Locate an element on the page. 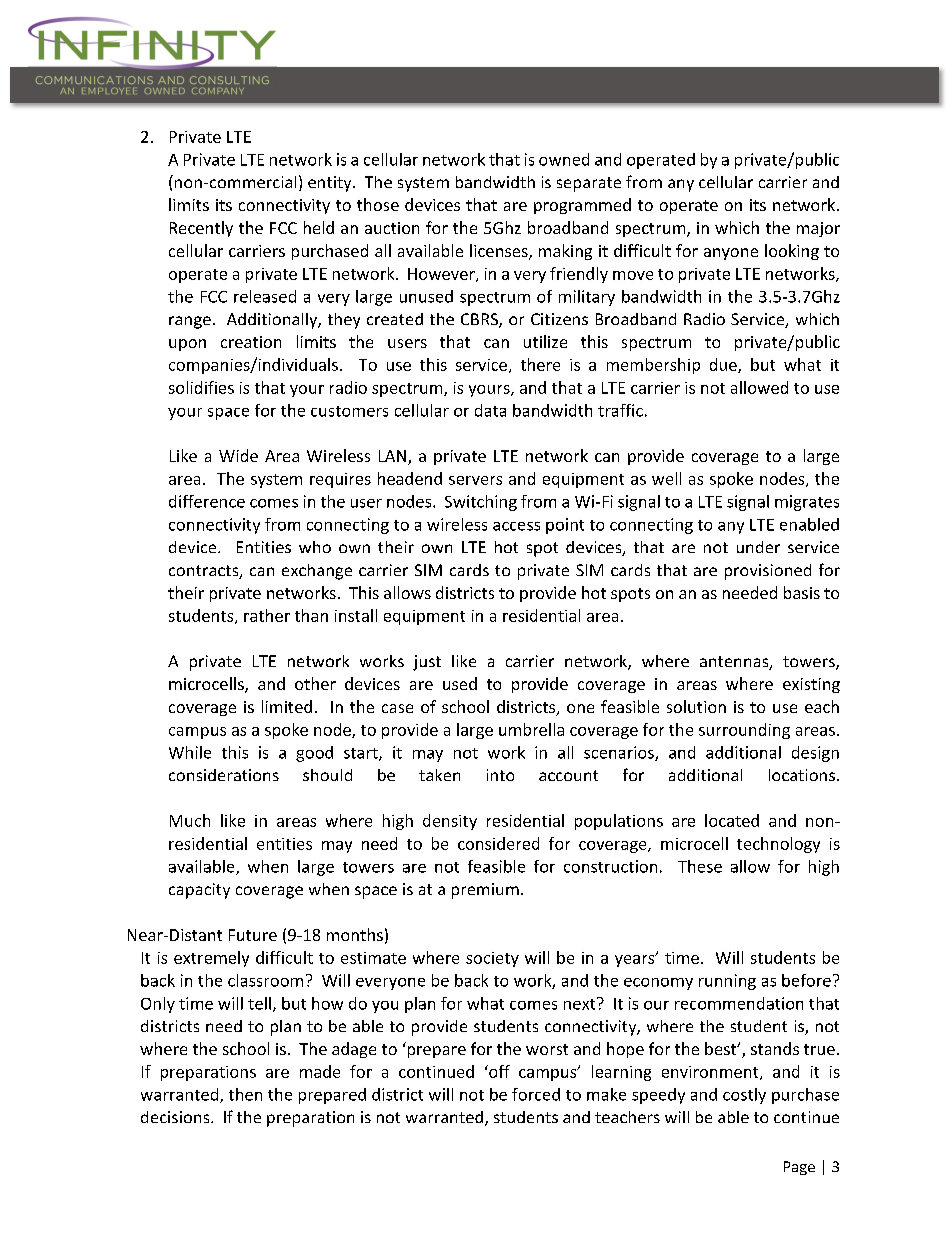 This document has height=1233, width=952. forced is located at coordinates (536, 1094).
